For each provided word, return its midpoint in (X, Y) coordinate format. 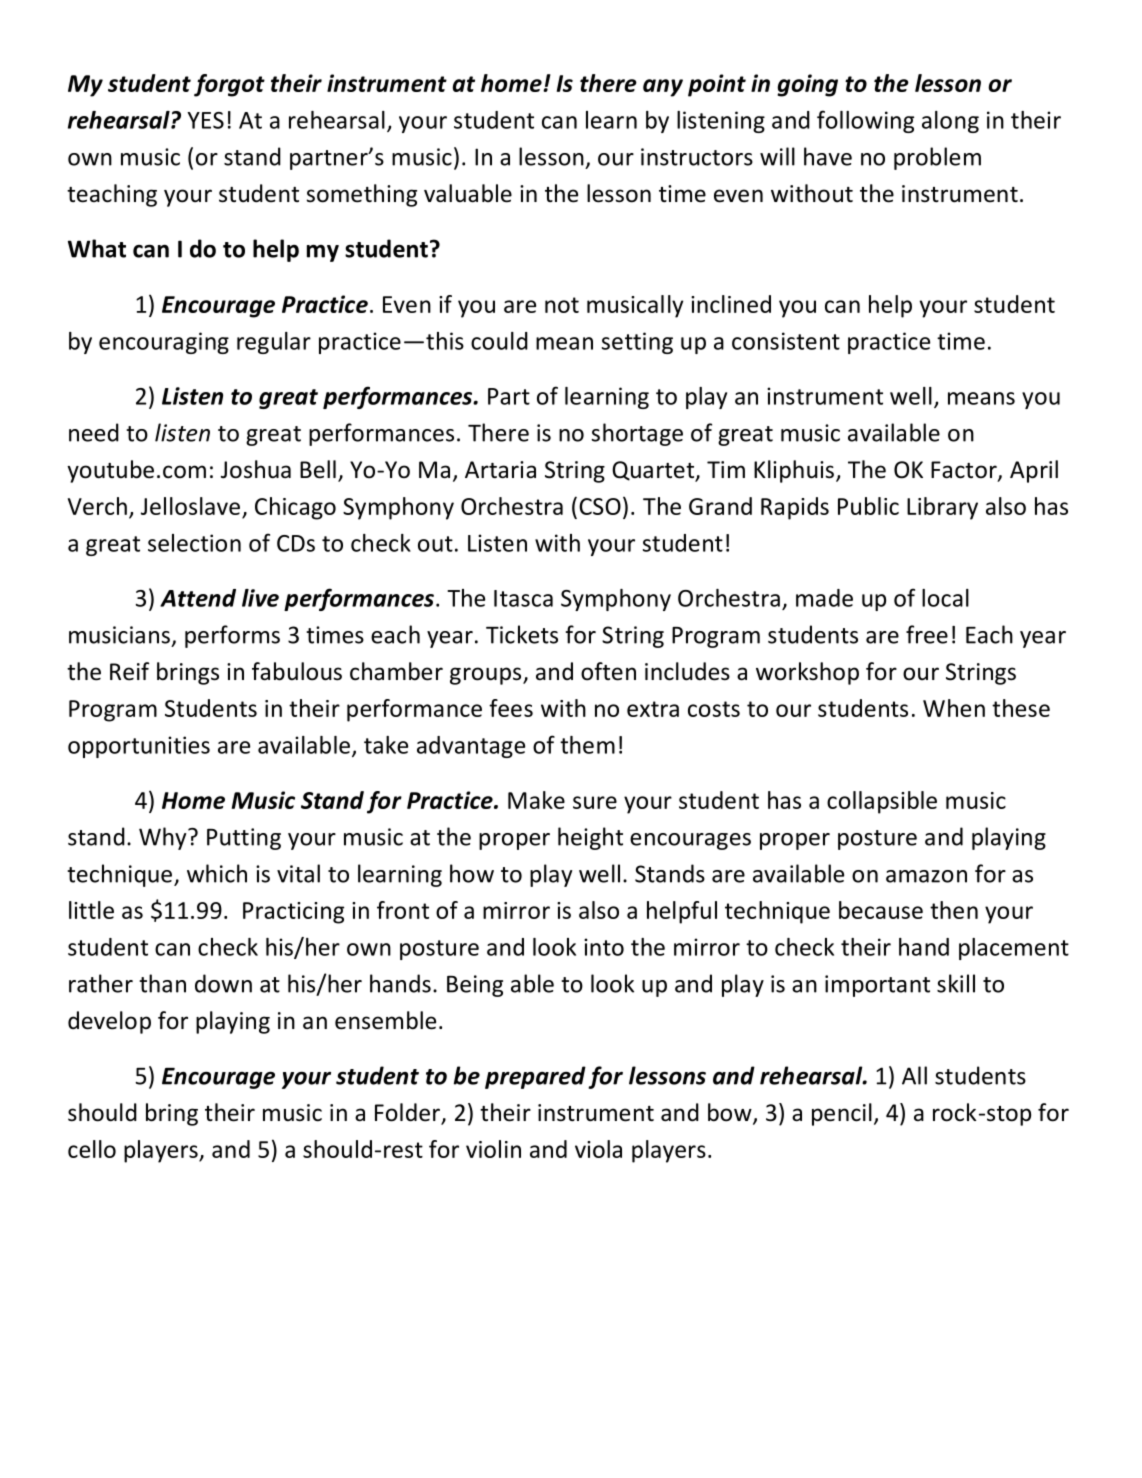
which (217, 873)
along (950, 122)
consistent (786, 341)
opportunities (139, 747)
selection (194, 543)
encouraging (164, 343)
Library (942, 508)
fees (511, 708)
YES (205, 120)
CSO (600, 506)
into (604, 947)
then (954, 910)
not (562, 305)
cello (92, 1149)
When (954, 708)
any (663, 88)
